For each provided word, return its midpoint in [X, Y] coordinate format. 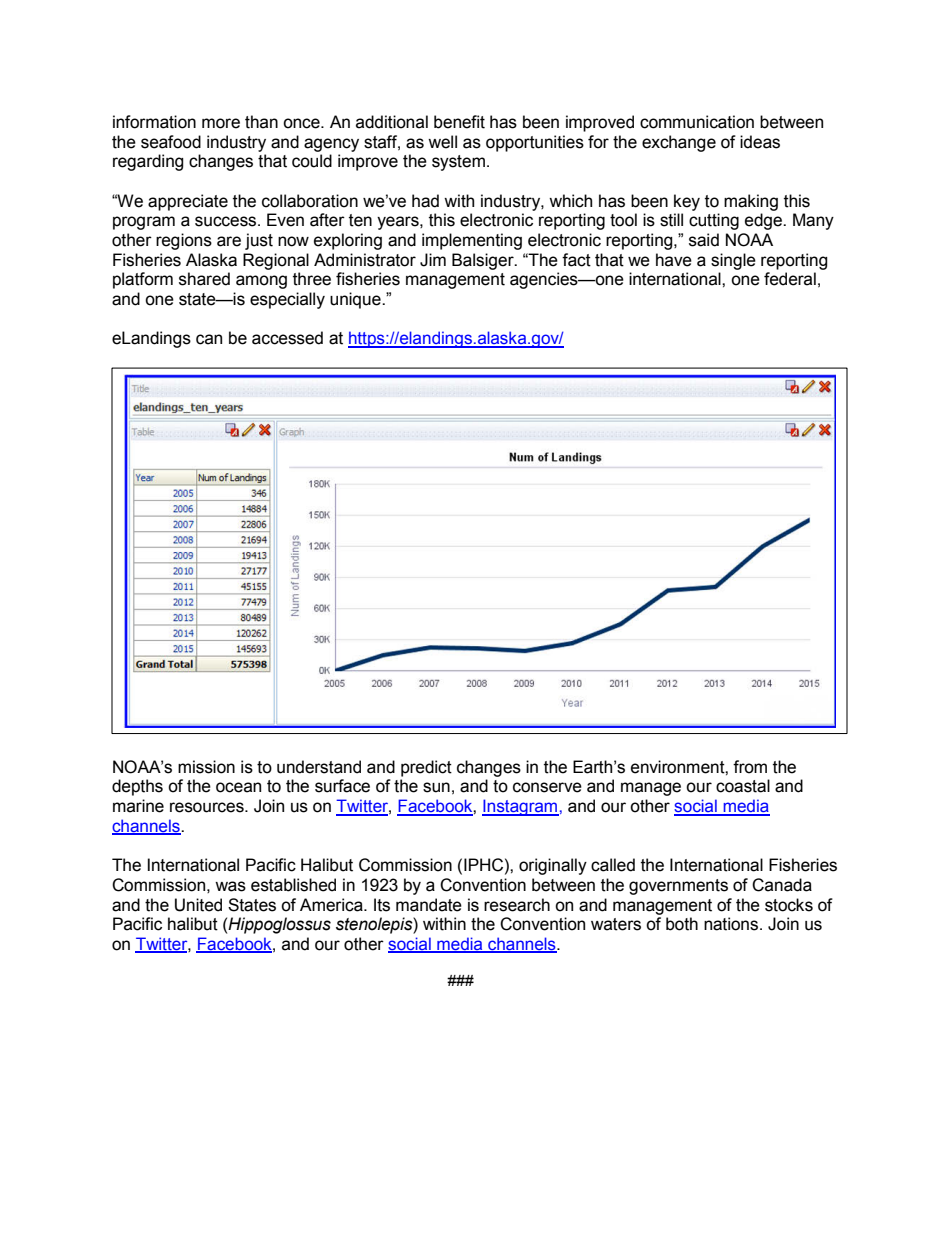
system [458, 163]
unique [356, 300]
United [198, 905]
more [221, 123]
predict [426, 768]
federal [790, 279]
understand [319, 767]
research [517, 905]
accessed [287, 338]
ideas [760, 142]
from [750, 767]
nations [732, 924]
